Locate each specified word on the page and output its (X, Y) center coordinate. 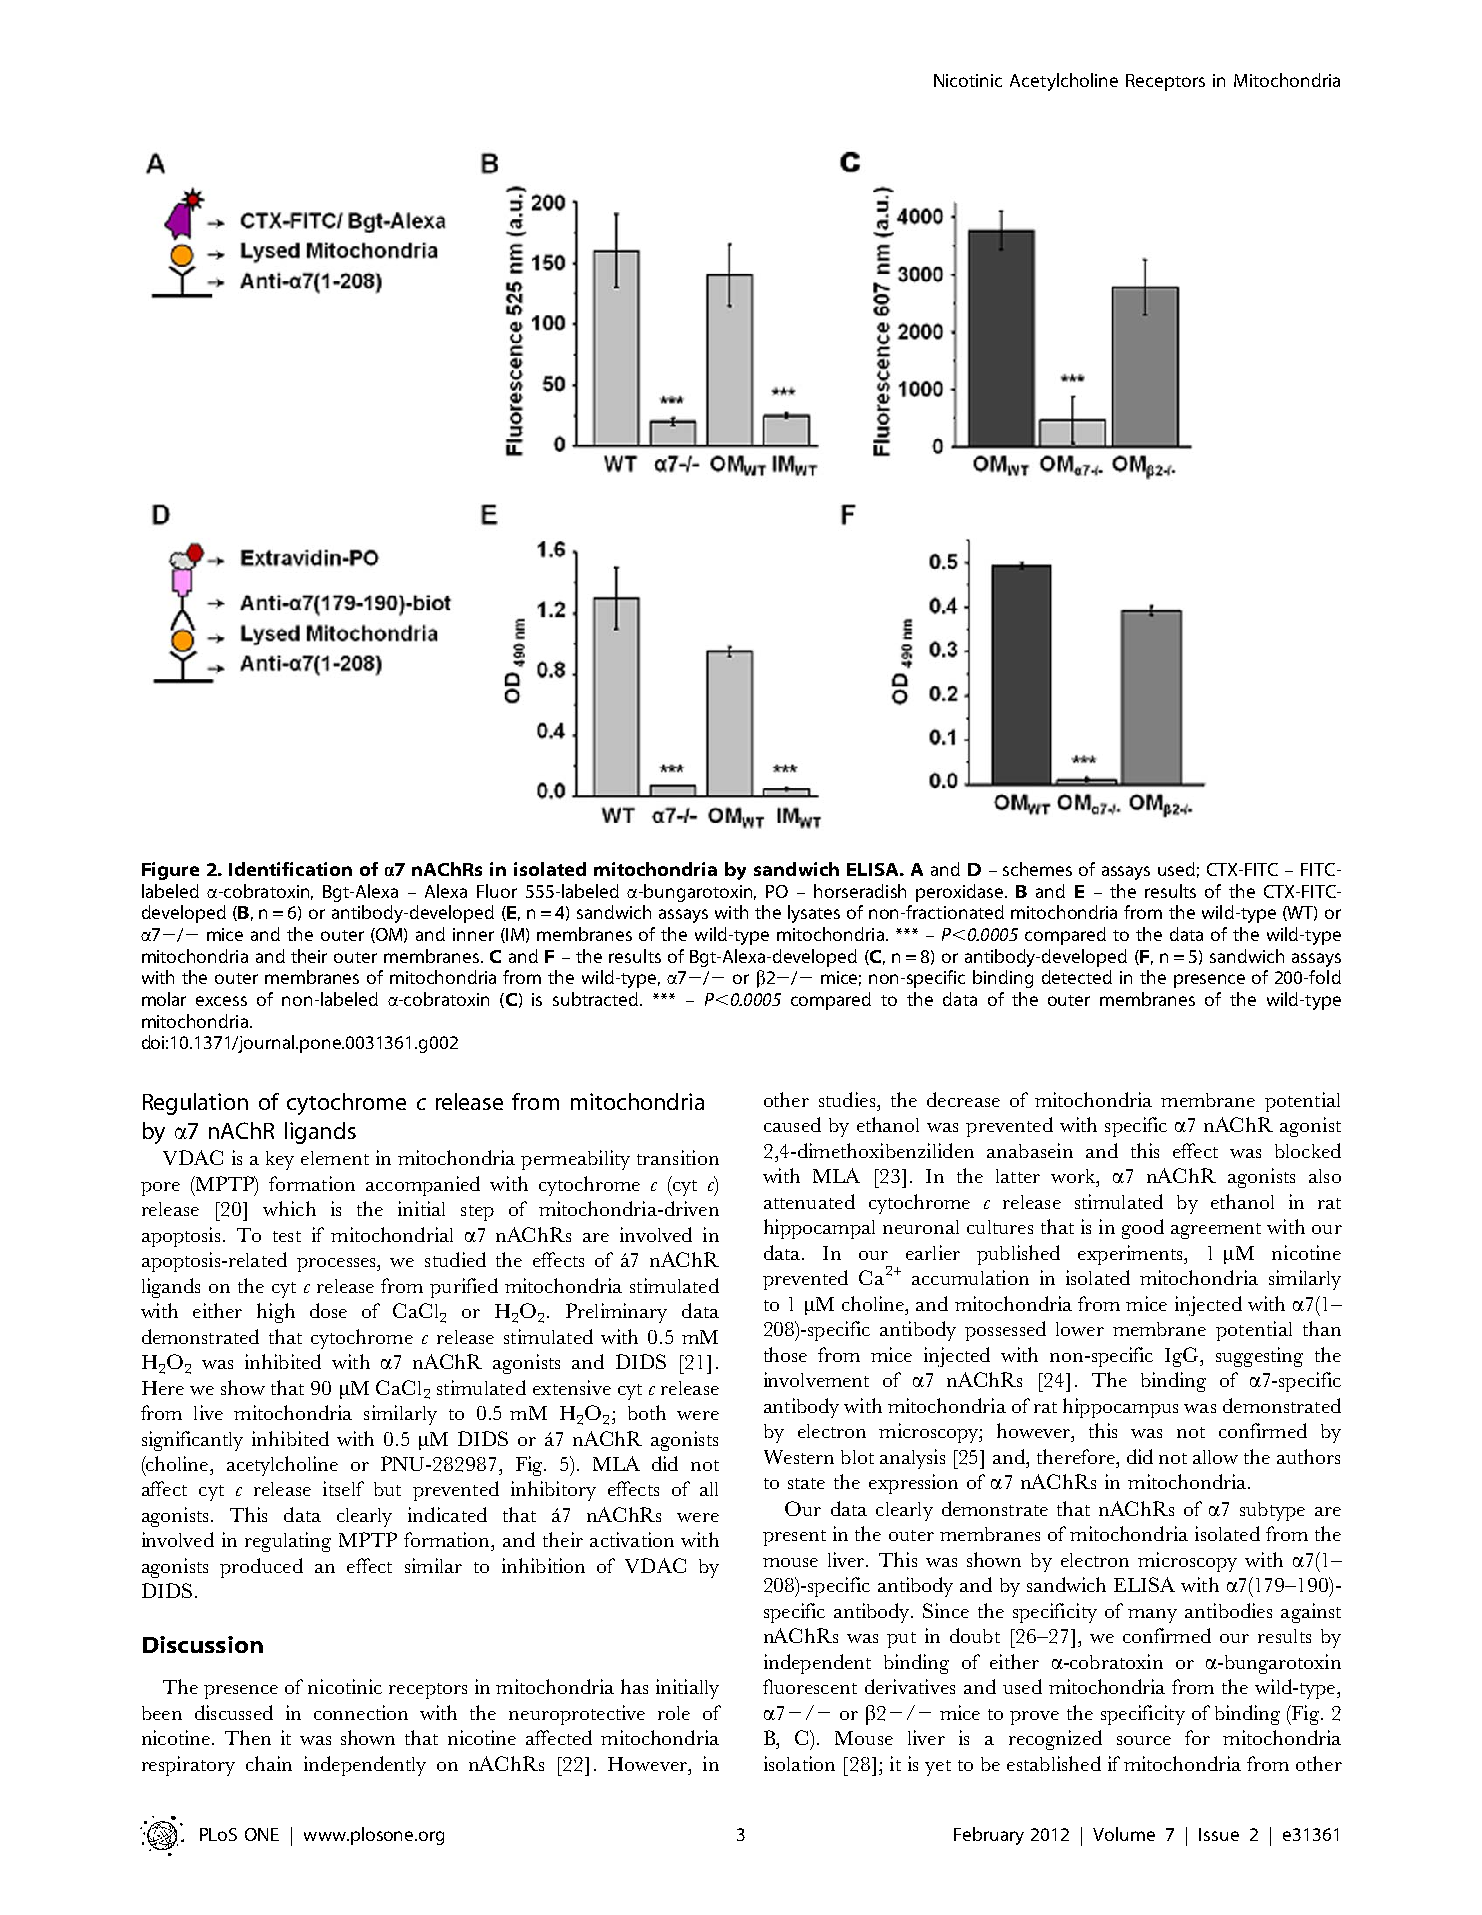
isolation (799, 1763)
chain (269, 1763)
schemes (1037, 869)
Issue (1219, 1834)
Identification (290, 869)
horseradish (860, 891)
